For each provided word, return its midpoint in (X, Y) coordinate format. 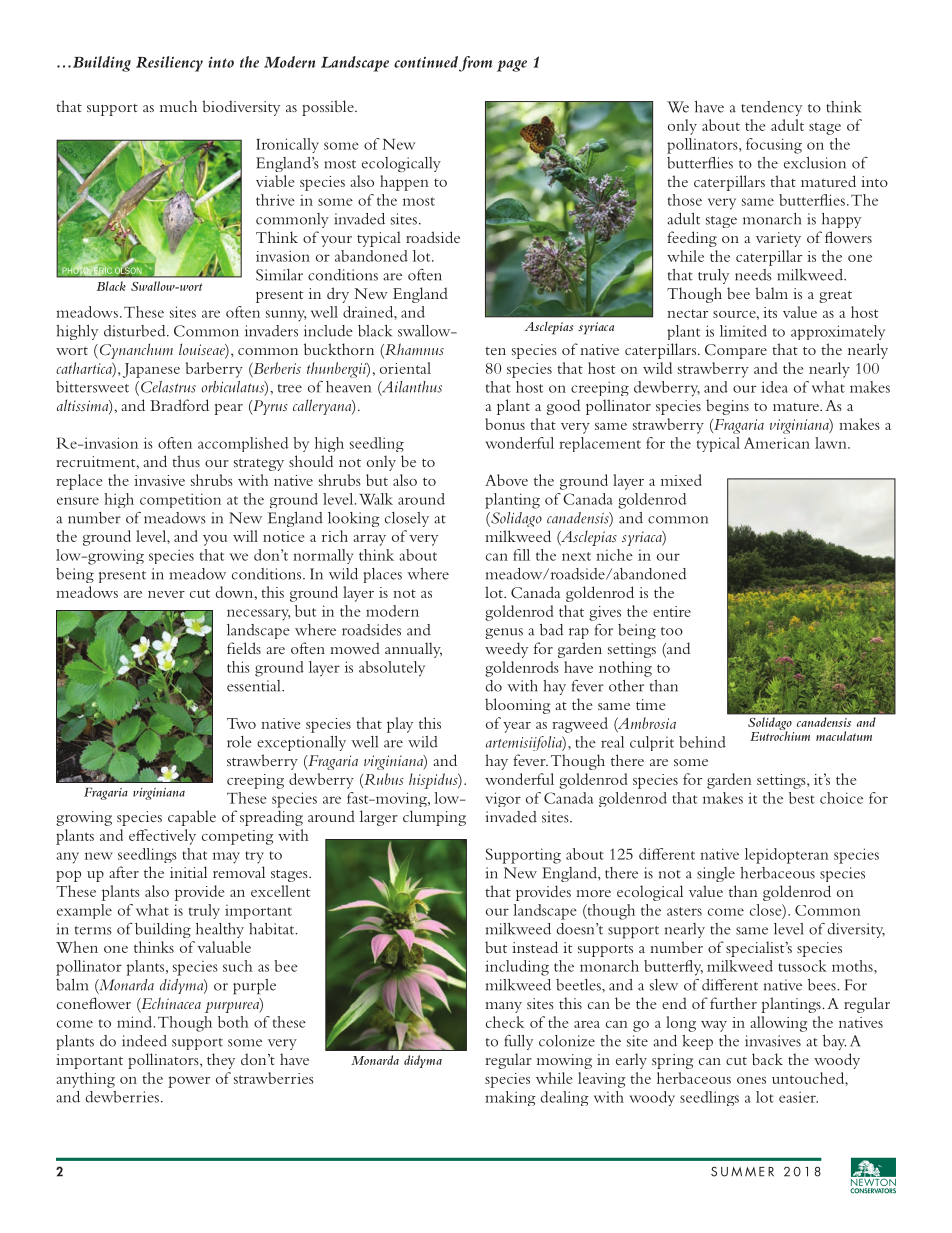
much (178, 106)
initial (188, 872)
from (476, 64)
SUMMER (742, 1171)
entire (672, 611)
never (166, 594)
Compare (736, 351)
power (189, 1082)
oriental (405, 368)
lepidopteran (787, 856)
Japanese (151, 370)
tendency (771, 108)
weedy (506, 650)
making (510, 1098)
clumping (434, 818)
